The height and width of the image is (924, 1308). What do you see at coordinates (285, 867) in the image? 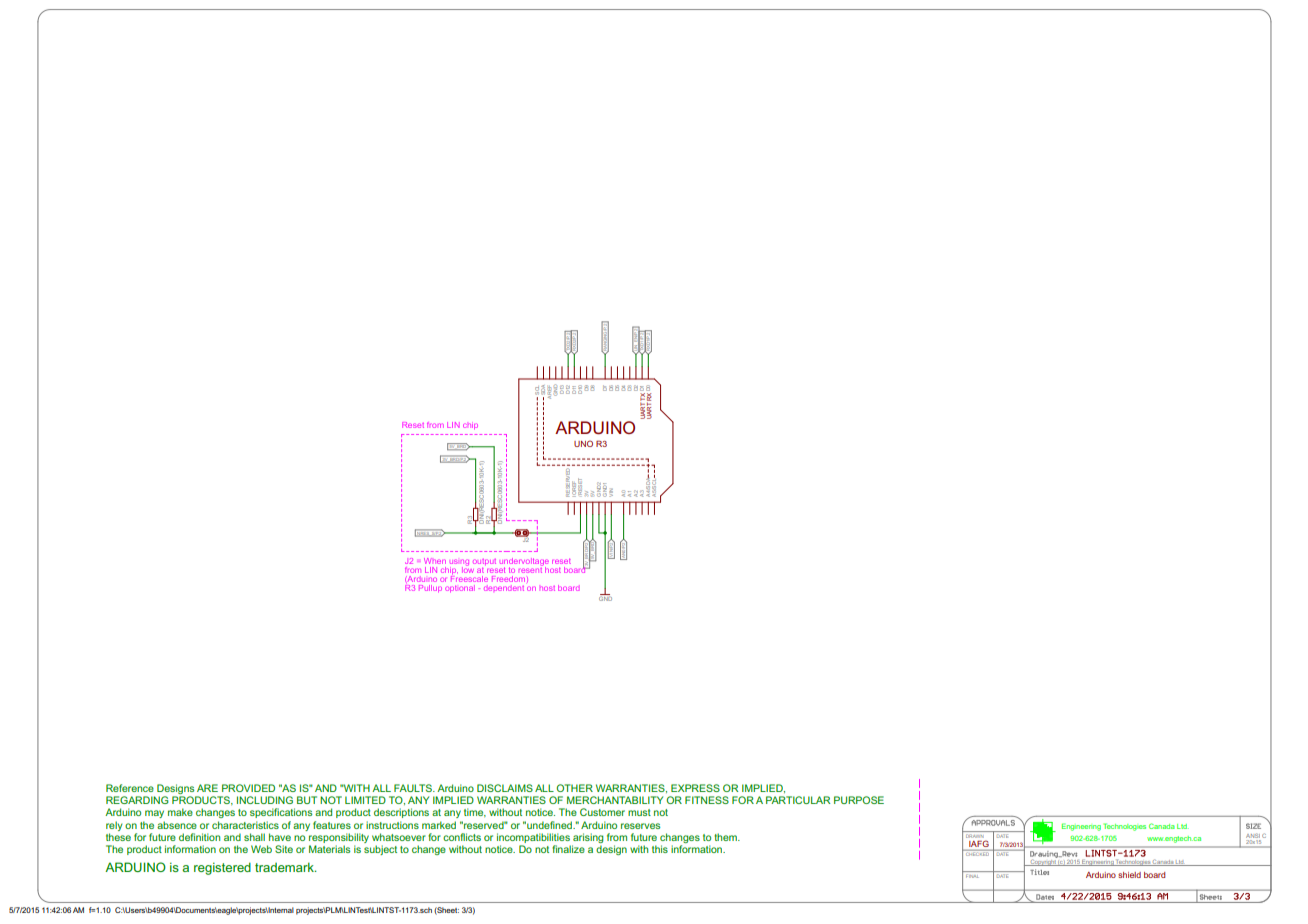
I see `trademark` at bounding box center [285, 867].
